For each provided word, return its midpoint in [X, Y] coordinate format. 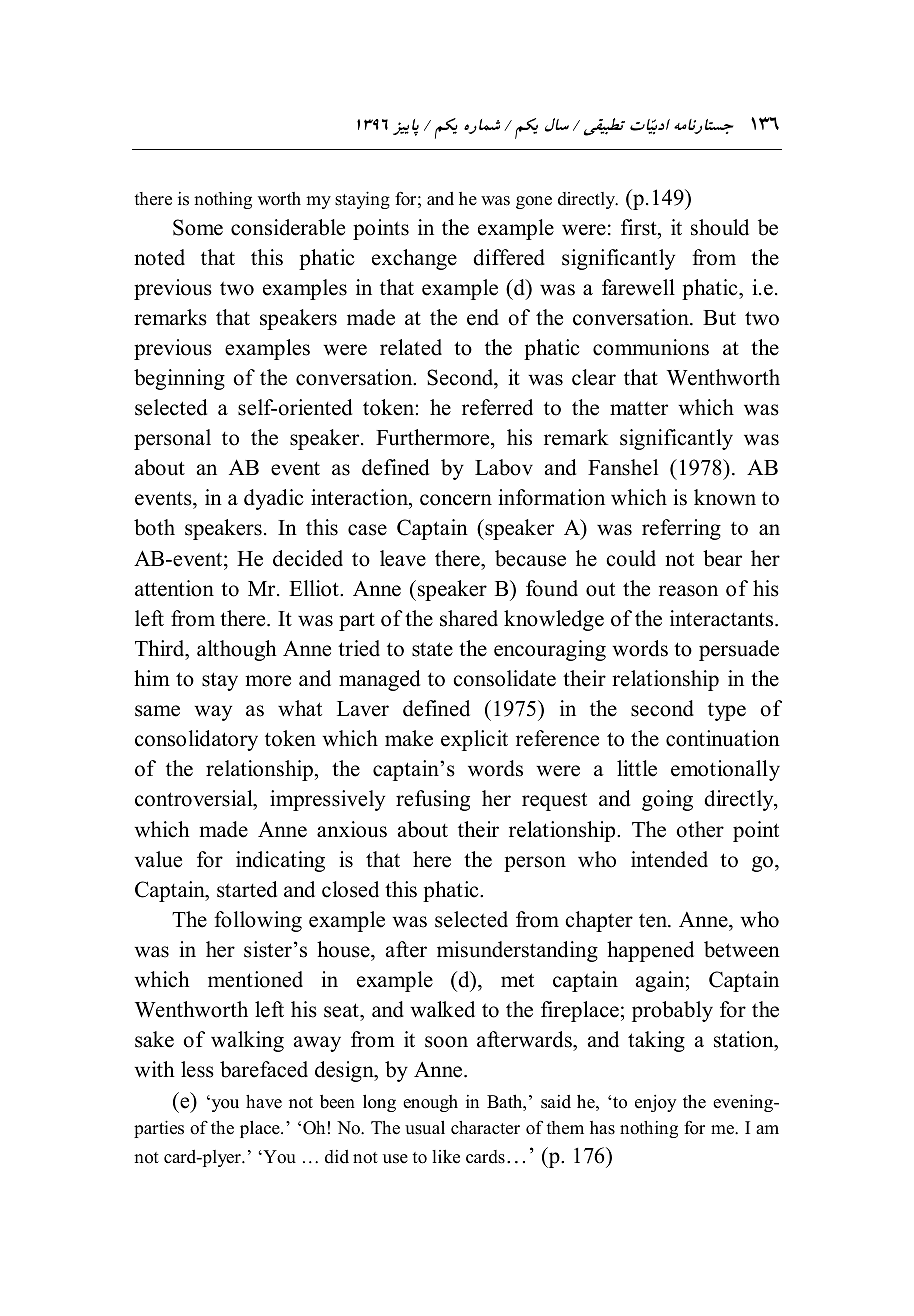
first [640, 227]
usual [425, 1128]
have [264, 1102]
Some [198, 227]
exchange [414, 259]
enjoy [655, 1103]
